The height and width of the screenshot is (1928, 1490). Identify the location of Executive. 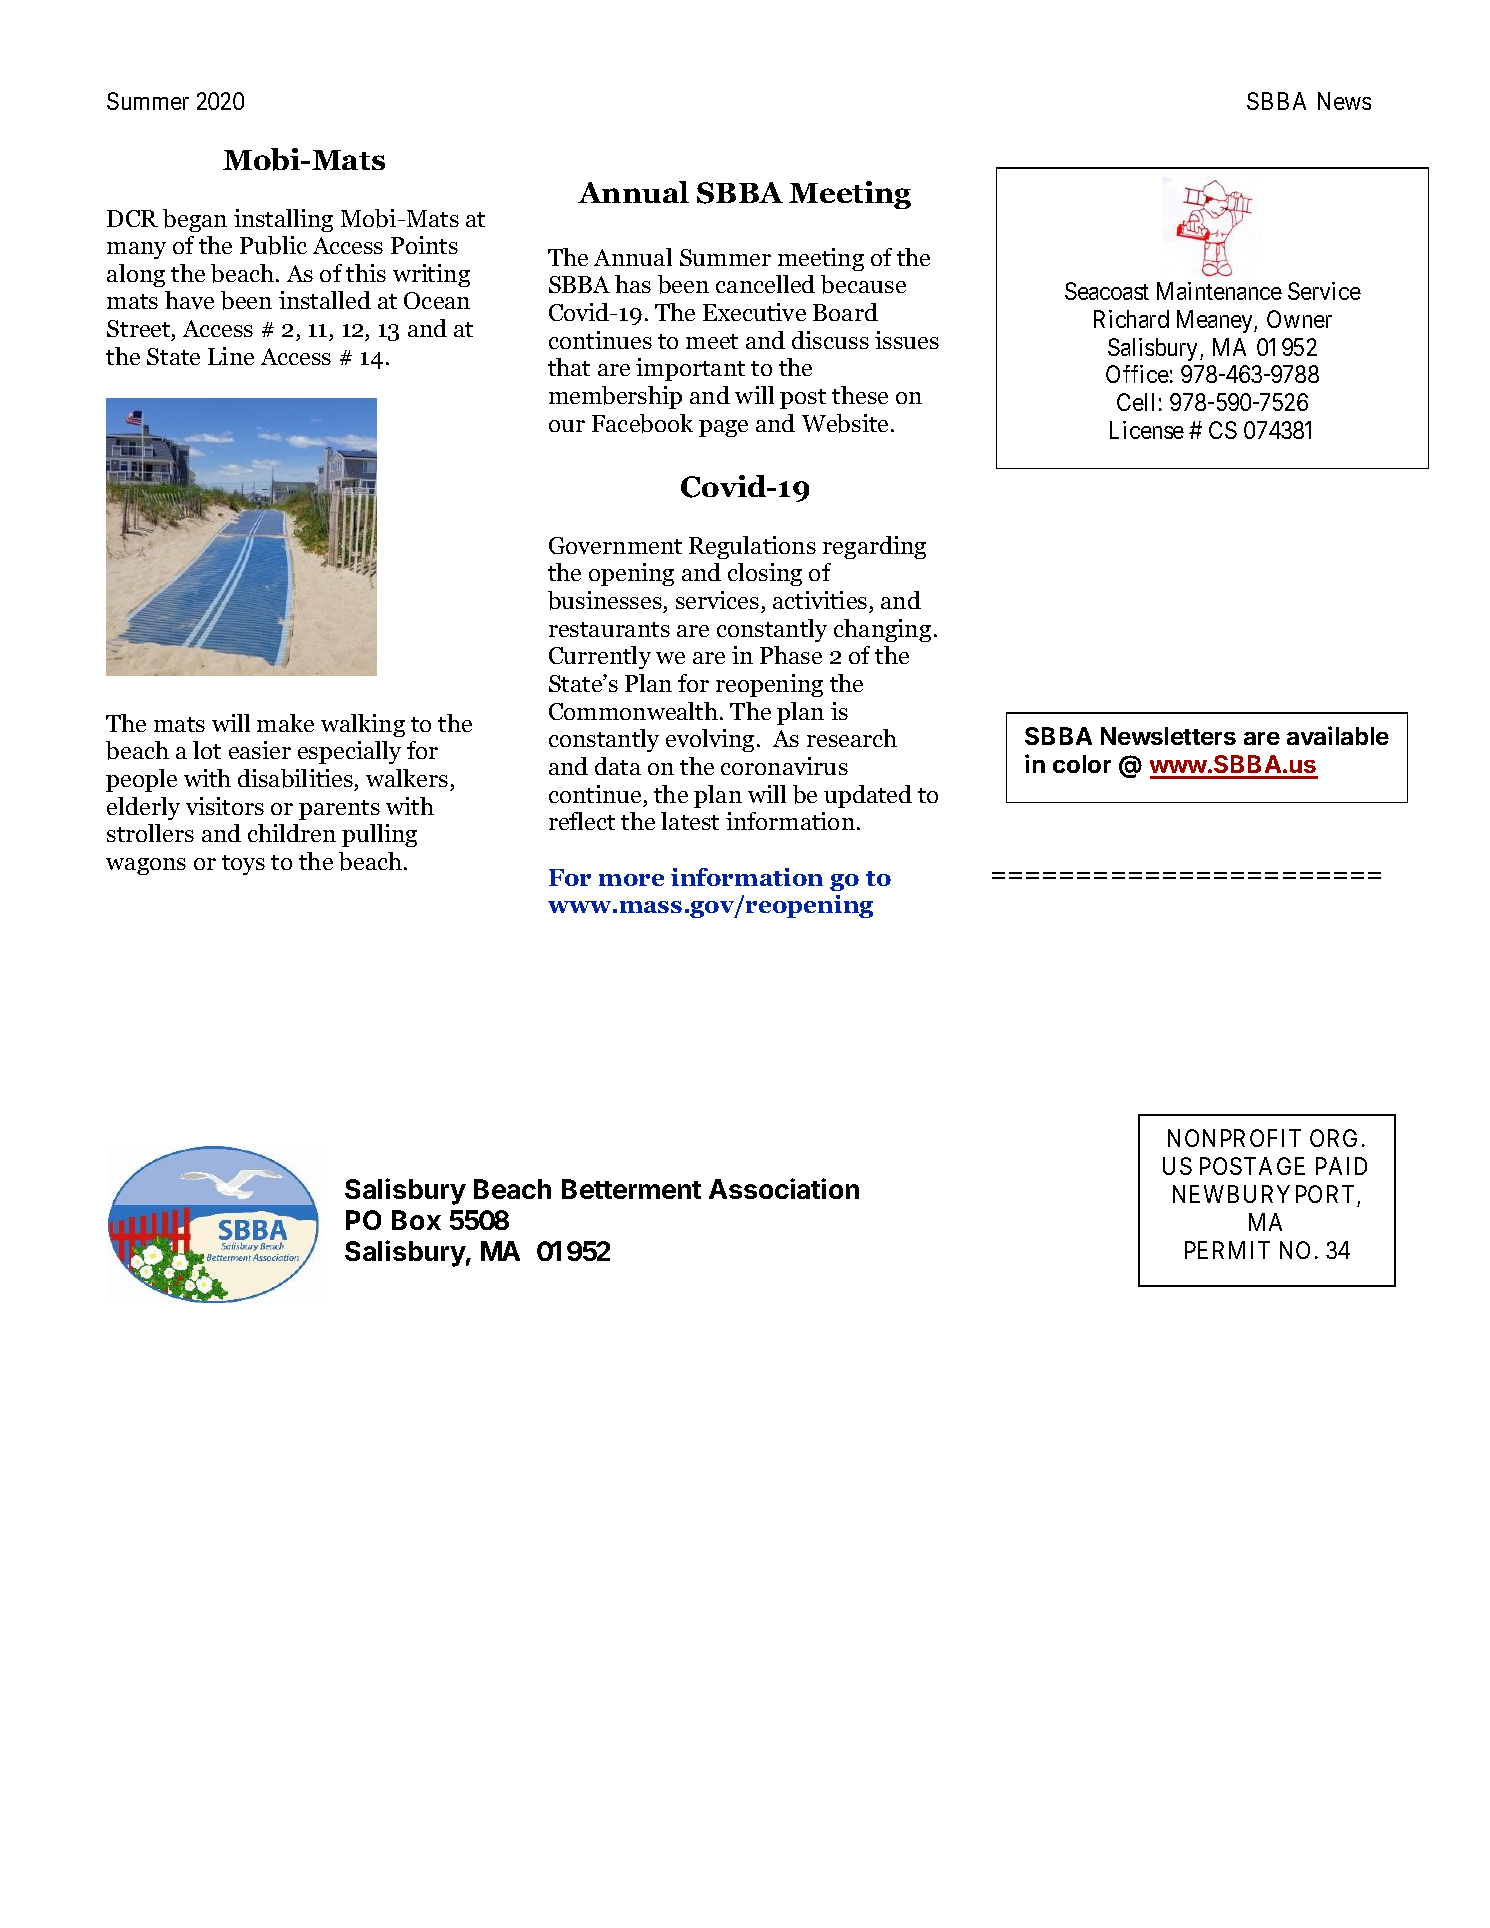
(754, 312).
